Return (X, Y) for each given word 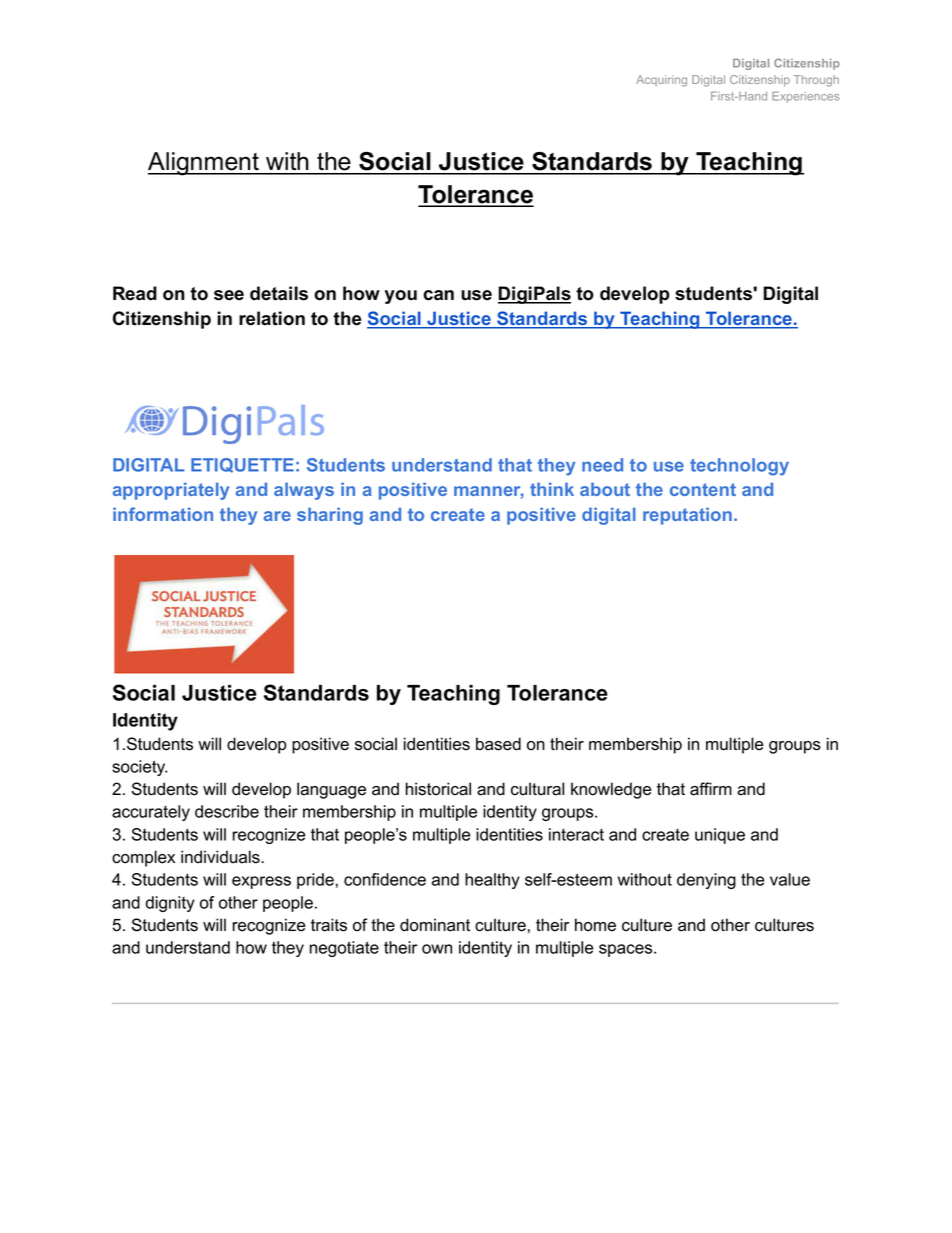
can (438, 295)
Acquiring (661, 81)
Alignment (204, 164)
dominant (435, 925)
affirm (711, 789)
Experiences (806, 97)
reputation (687, 516)
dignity (170, 904)
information (163, 514)
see (229, 295)
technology (739, 467)
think (552, 489)
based (498, 744)
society (139, 768)
